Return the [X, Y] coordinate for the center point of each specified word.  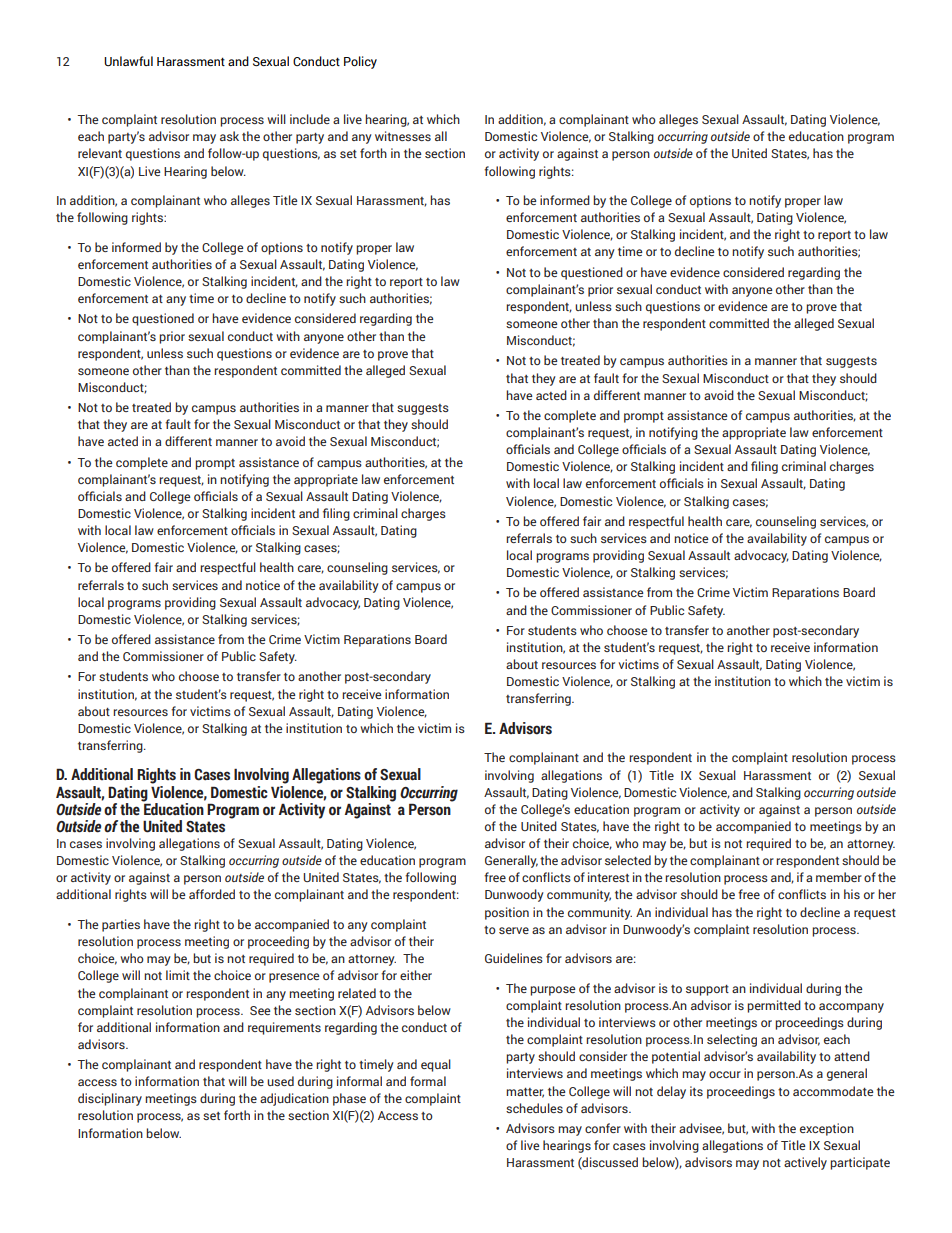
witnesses [403, 136]
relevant [100, 153]
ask [229, 136]
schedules [534, 1108]
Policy [360, 62]
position [507, 913]
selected [628, 860]
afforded [212, 894]
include [310, 119]
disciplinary [110, 1099]
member [839, 877]
